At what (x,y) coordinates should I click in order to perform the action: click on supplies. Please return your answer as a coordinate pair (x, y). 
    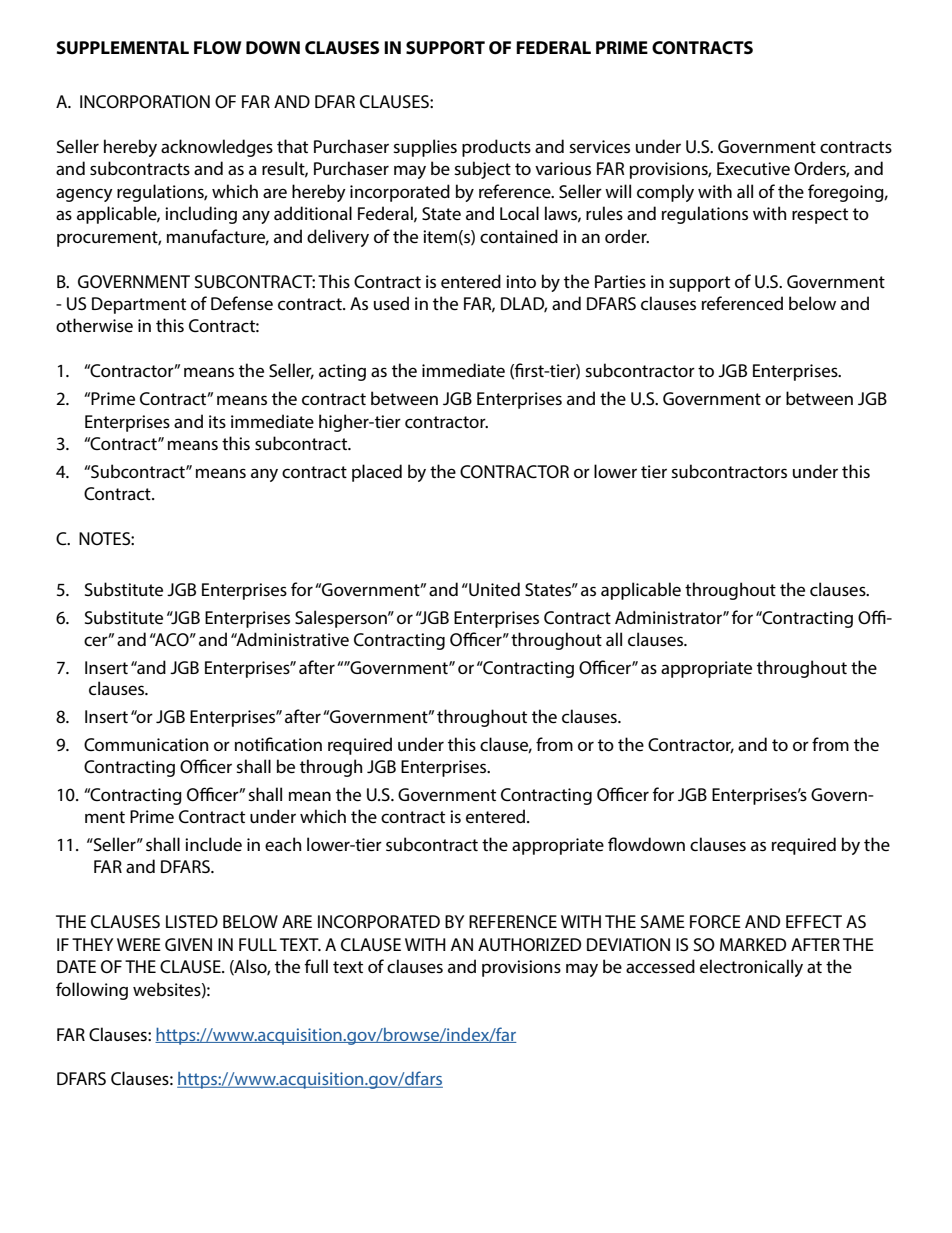
    Looking at the image, I should click on (425, 148).
